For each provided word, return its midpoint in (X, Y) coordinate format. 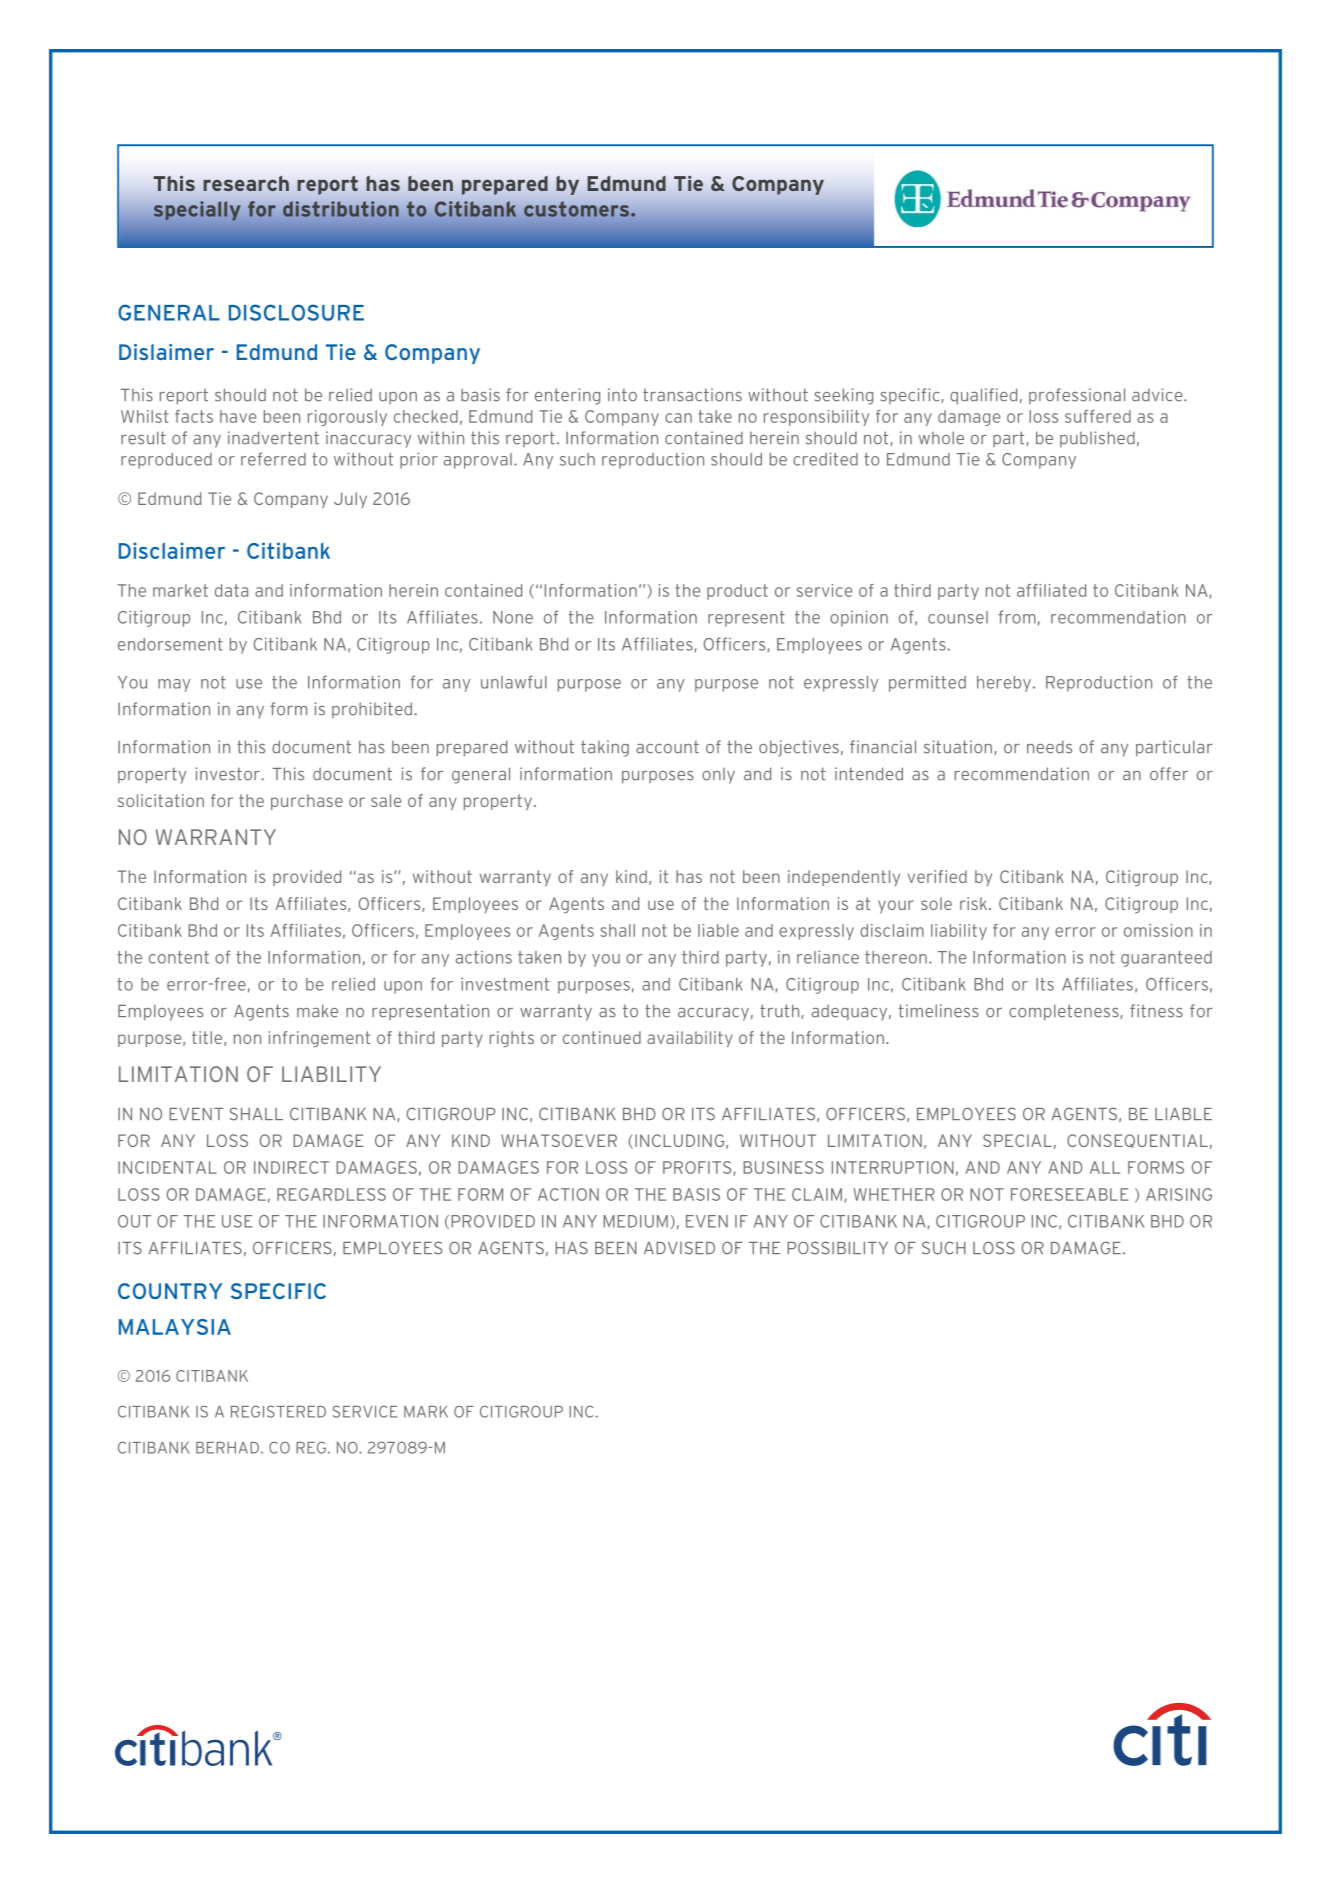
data (231, 590)
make (317, 1011)
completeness (1065, 1012)
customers (576, 209)
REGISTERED (278, 1411)
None (513, 617)
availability (690, 1039)
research (246, 183)
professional (1077, 396)
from (1017, 617)
